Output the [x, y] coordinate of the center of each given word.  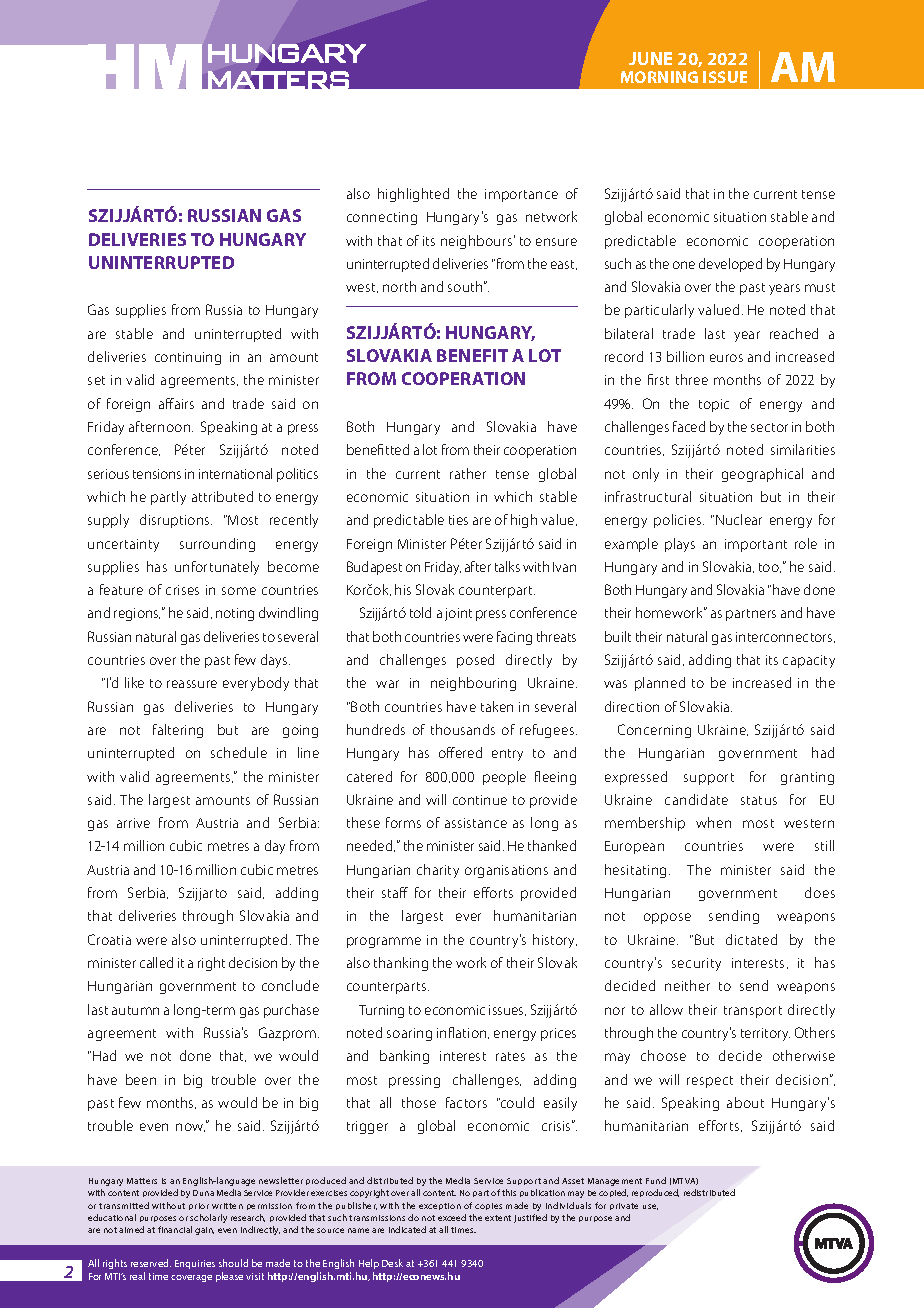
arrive [133, 823]
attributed [222, 496]
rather [468, 473]
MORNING [659, 77]
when [713, 822]
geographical [762, 475]
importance [521, 195]
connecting [382, 218]
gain [204, 1231]
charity [438, 871]
